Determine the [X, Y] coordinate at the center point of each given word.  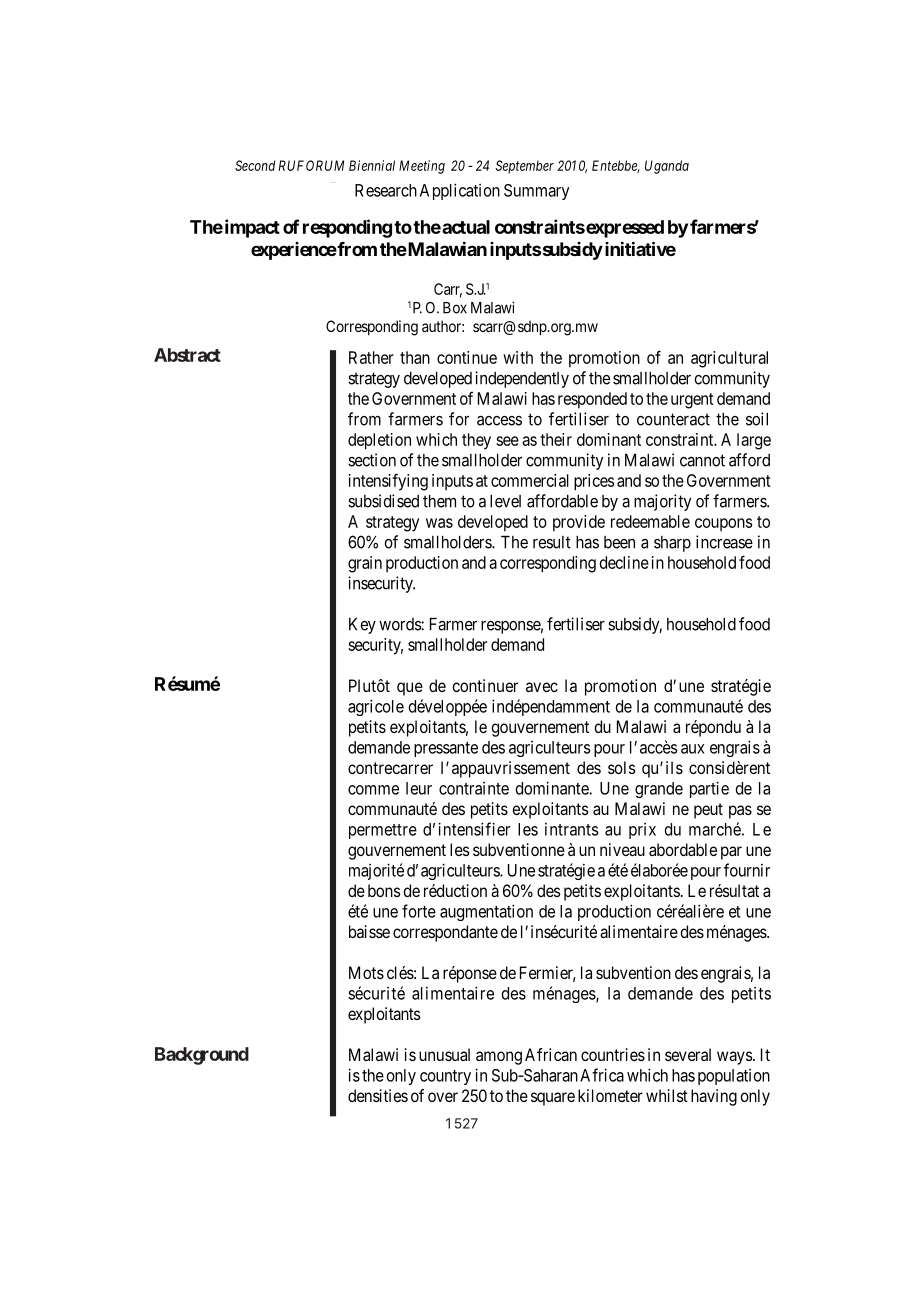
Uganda [667, 167]
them [439, 501]
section [372, 460]
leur [419, 788]
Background [202, 1056]
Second [255, 165]
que [410, 689]
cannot [702, 460]
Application [460, 191]
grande [659, 790]
